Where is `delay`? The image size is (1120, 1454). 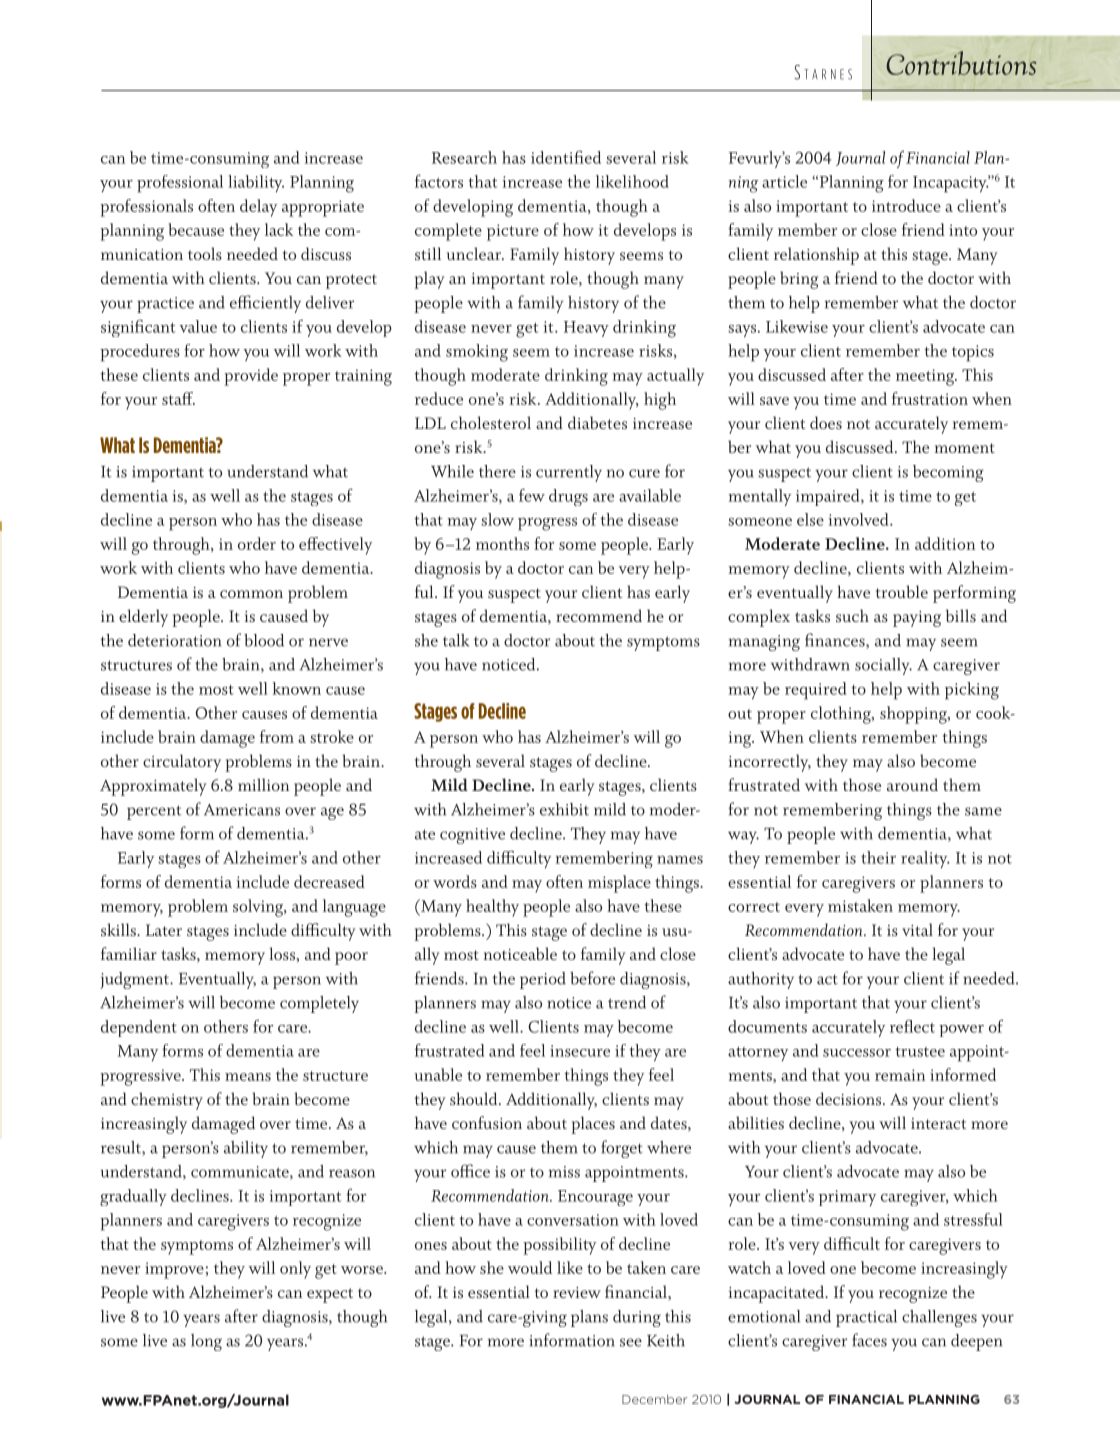
delay is located at coordinates (258, 208).
